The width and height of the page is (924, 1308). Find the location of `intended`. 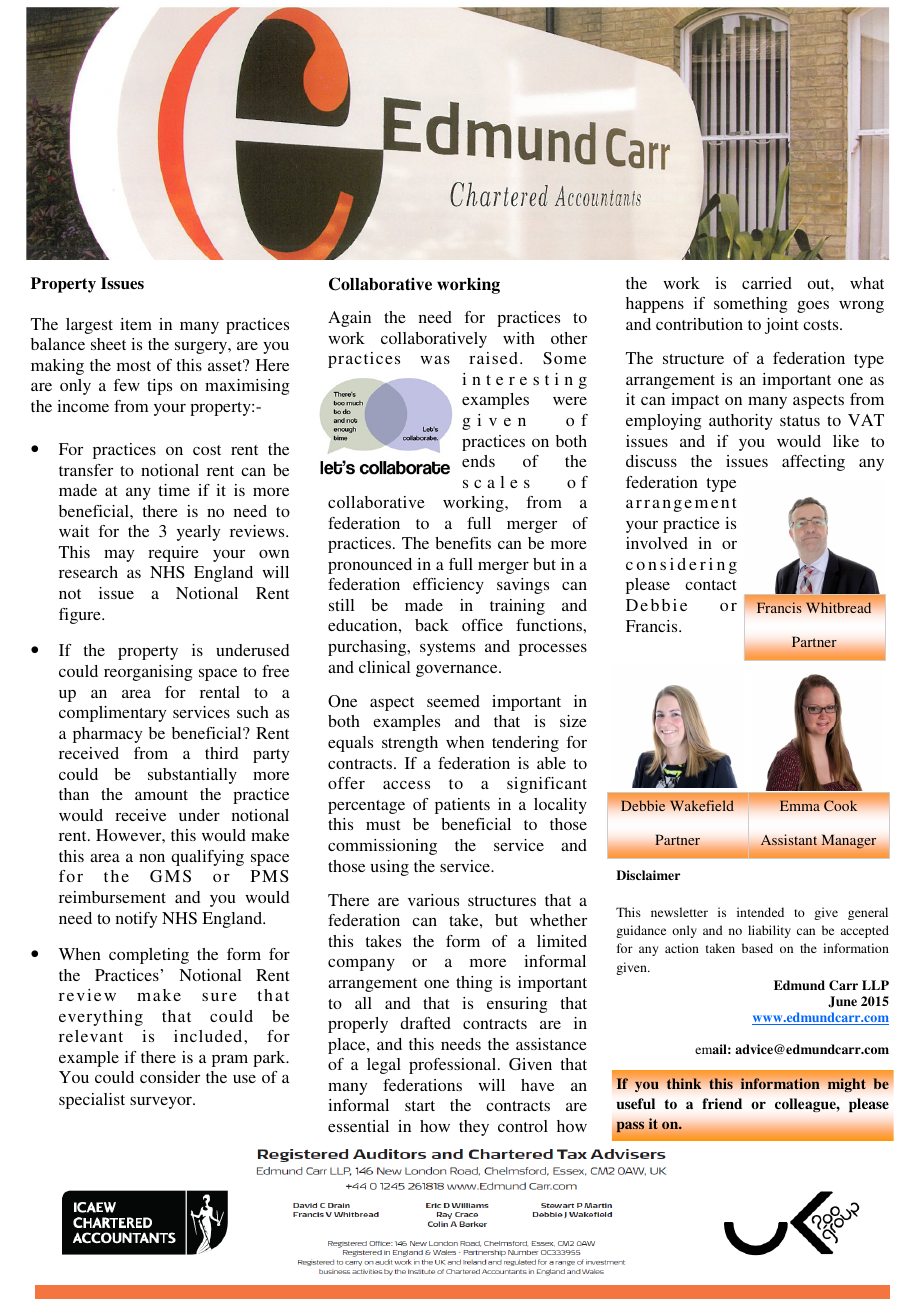

intended is located at coordinates (760, 912).
